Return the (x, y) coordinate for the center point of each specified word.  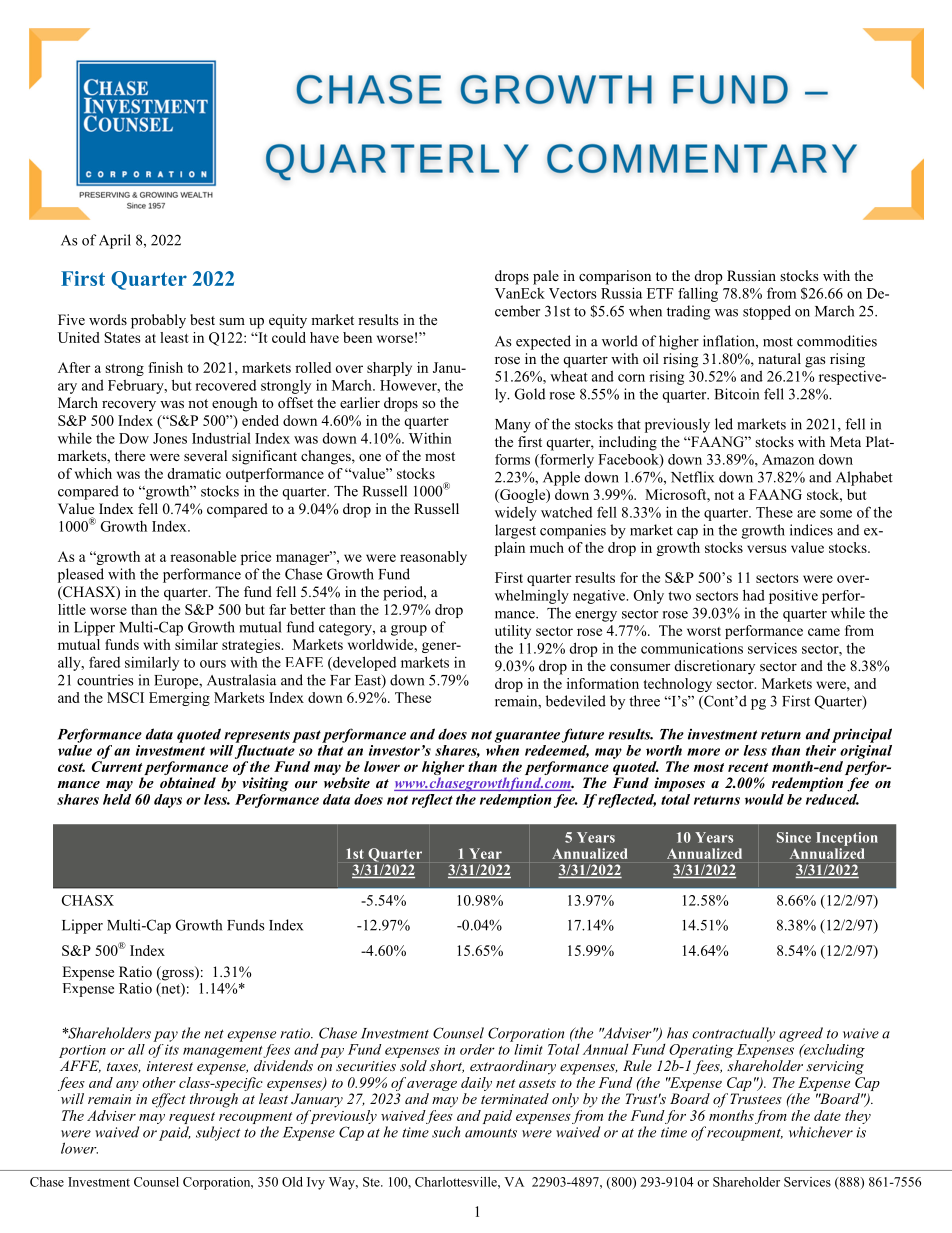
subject (218, 1133)
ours (213, 664)
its (172, 1049)
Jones (170, 438)
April (115, 241)
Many (513, 426)
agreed (801, 1034)
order (477, 1049)
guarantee (527, 736)
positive (793, 597)
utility (513, 632)
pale (546, 277)
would (764, 799)
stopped (767, 312)
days (168, 801)
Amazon (788, 459)
